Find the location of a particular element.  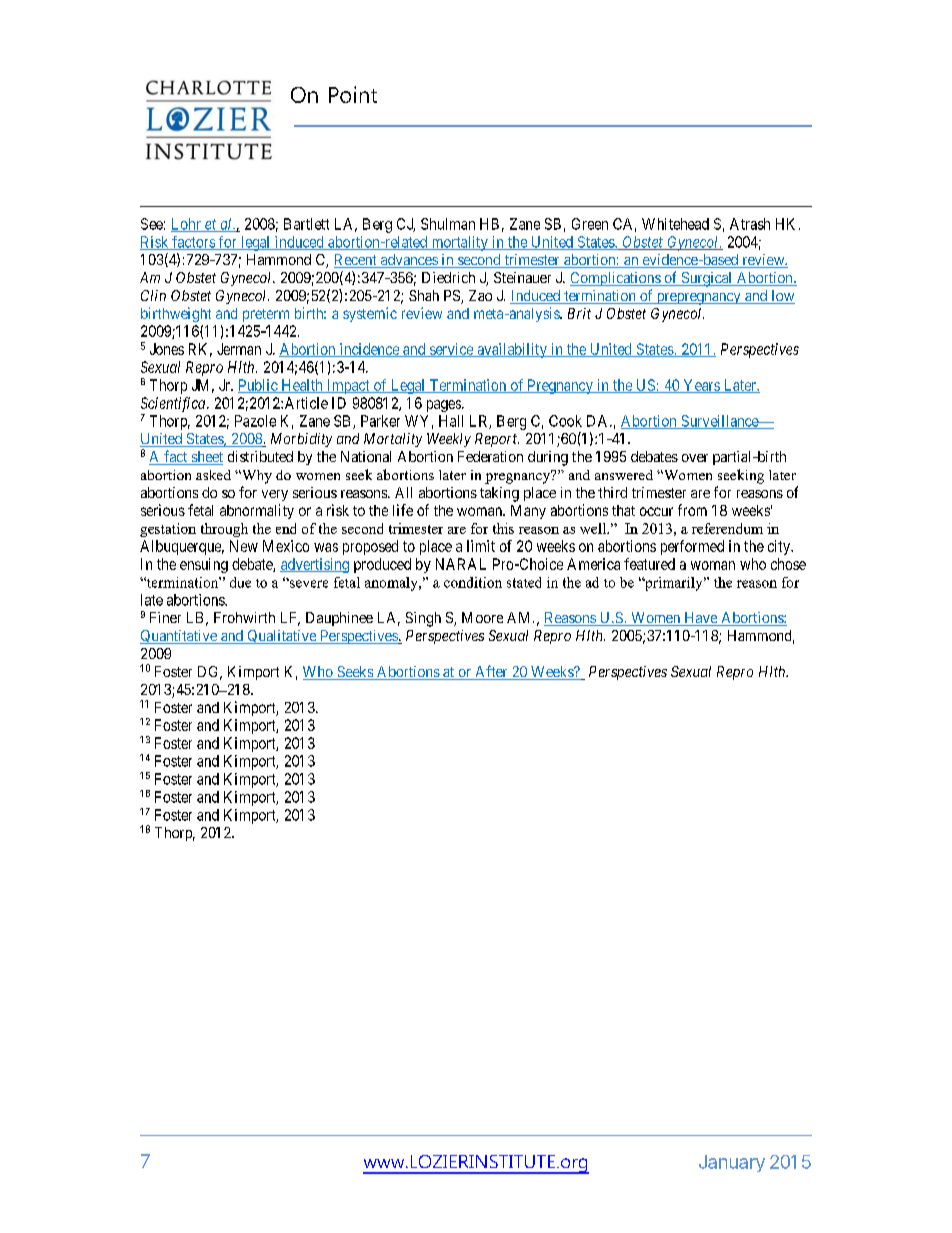

Have is located at coordinates (700, 619).
